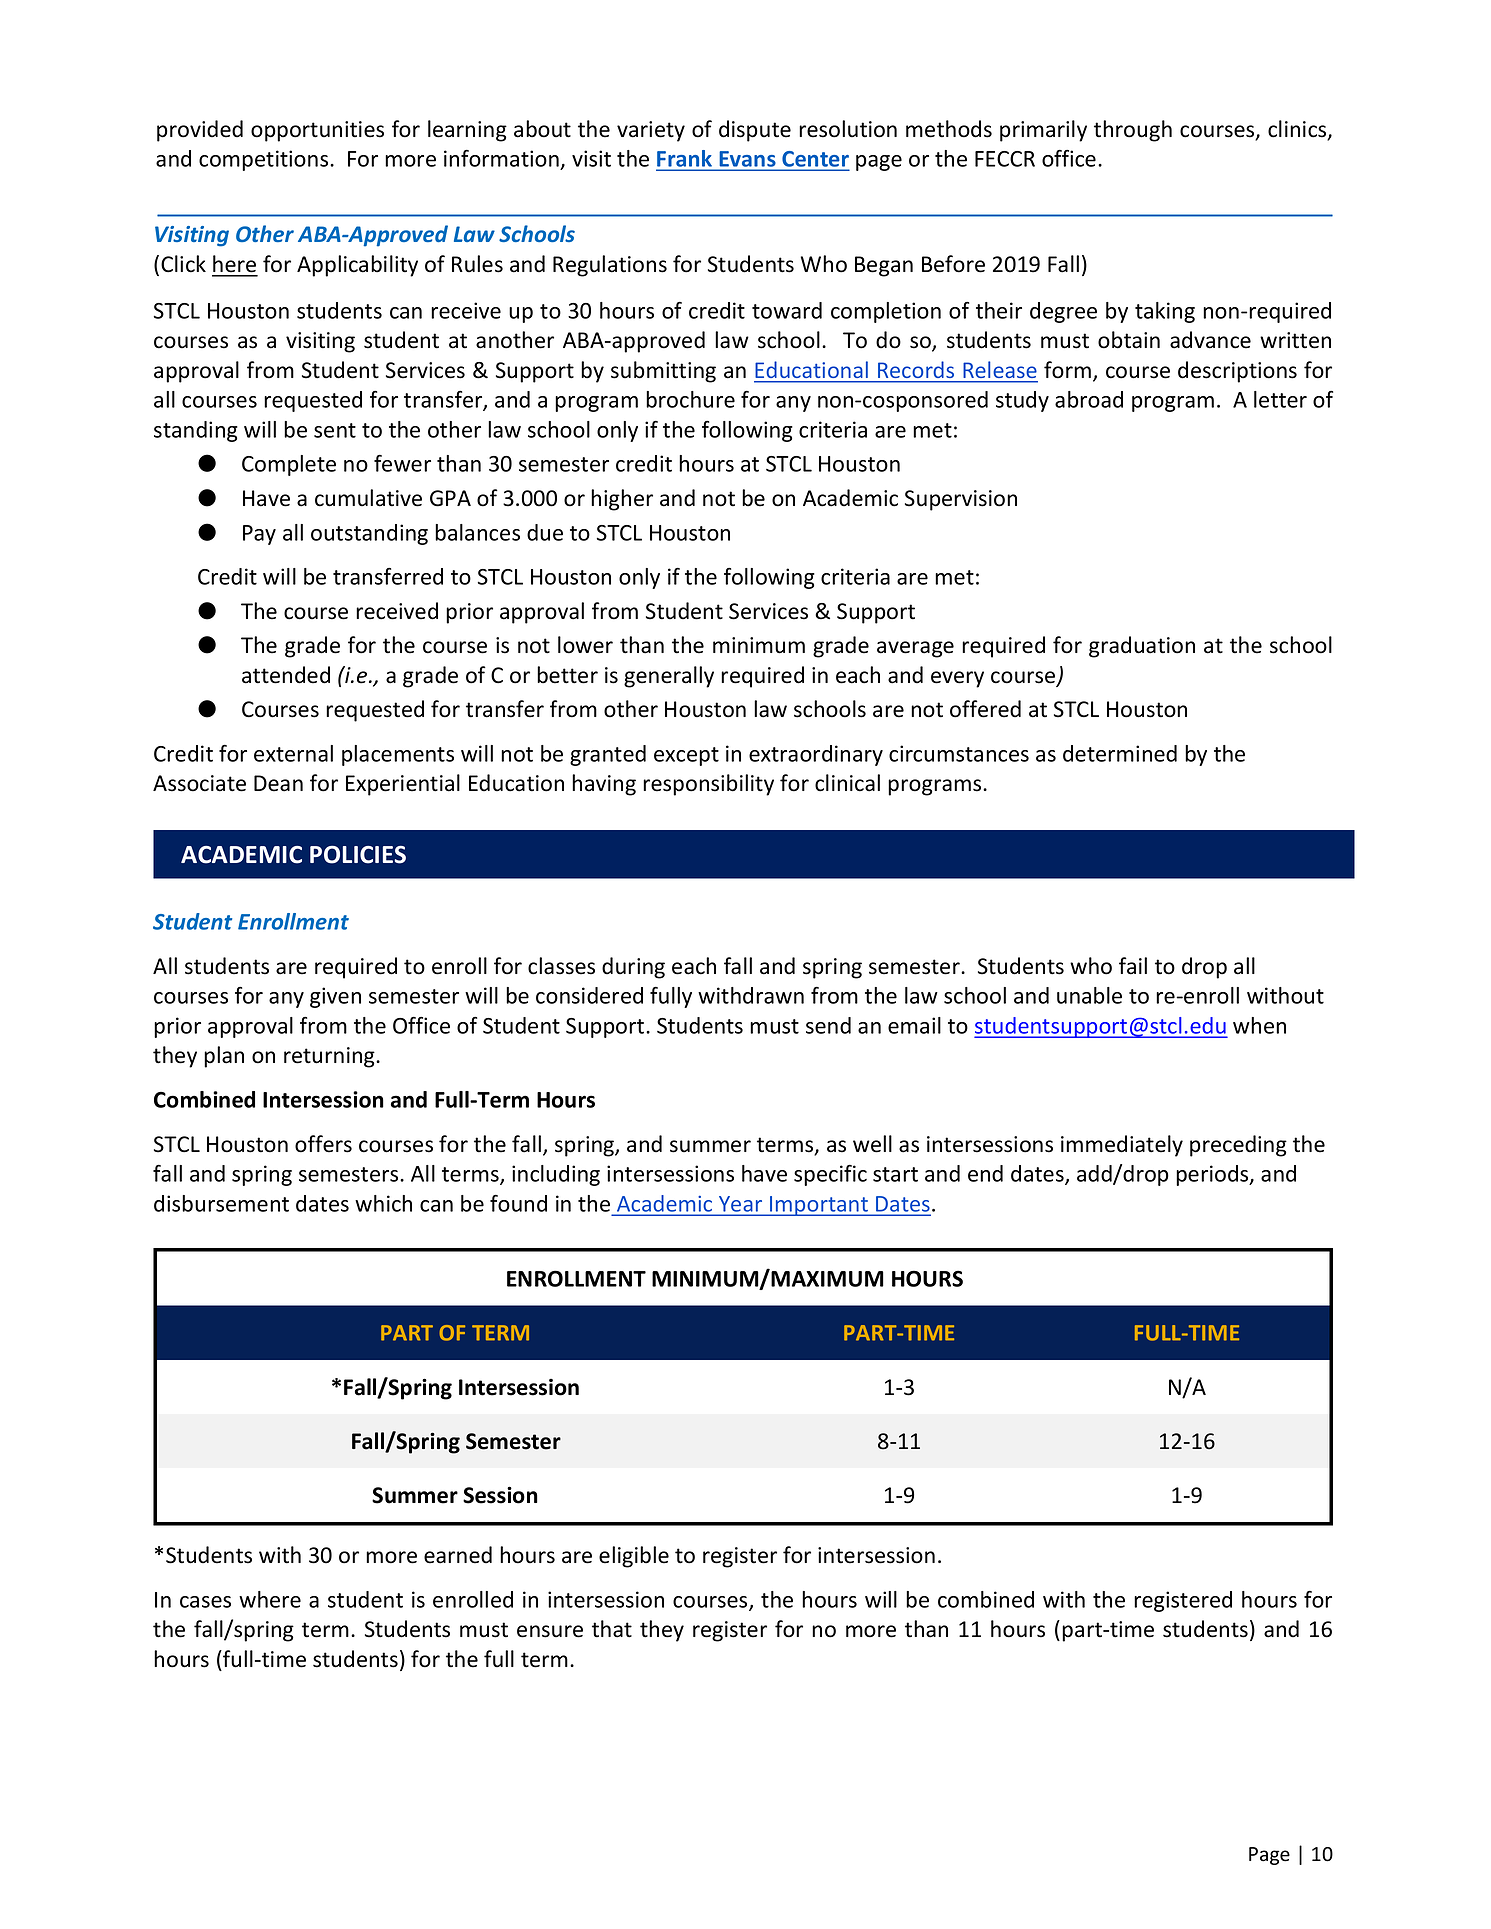 The image size is (1491, 1929). Describe the element at coordinates (1133, 131) in the document. I see `through` at that location.
